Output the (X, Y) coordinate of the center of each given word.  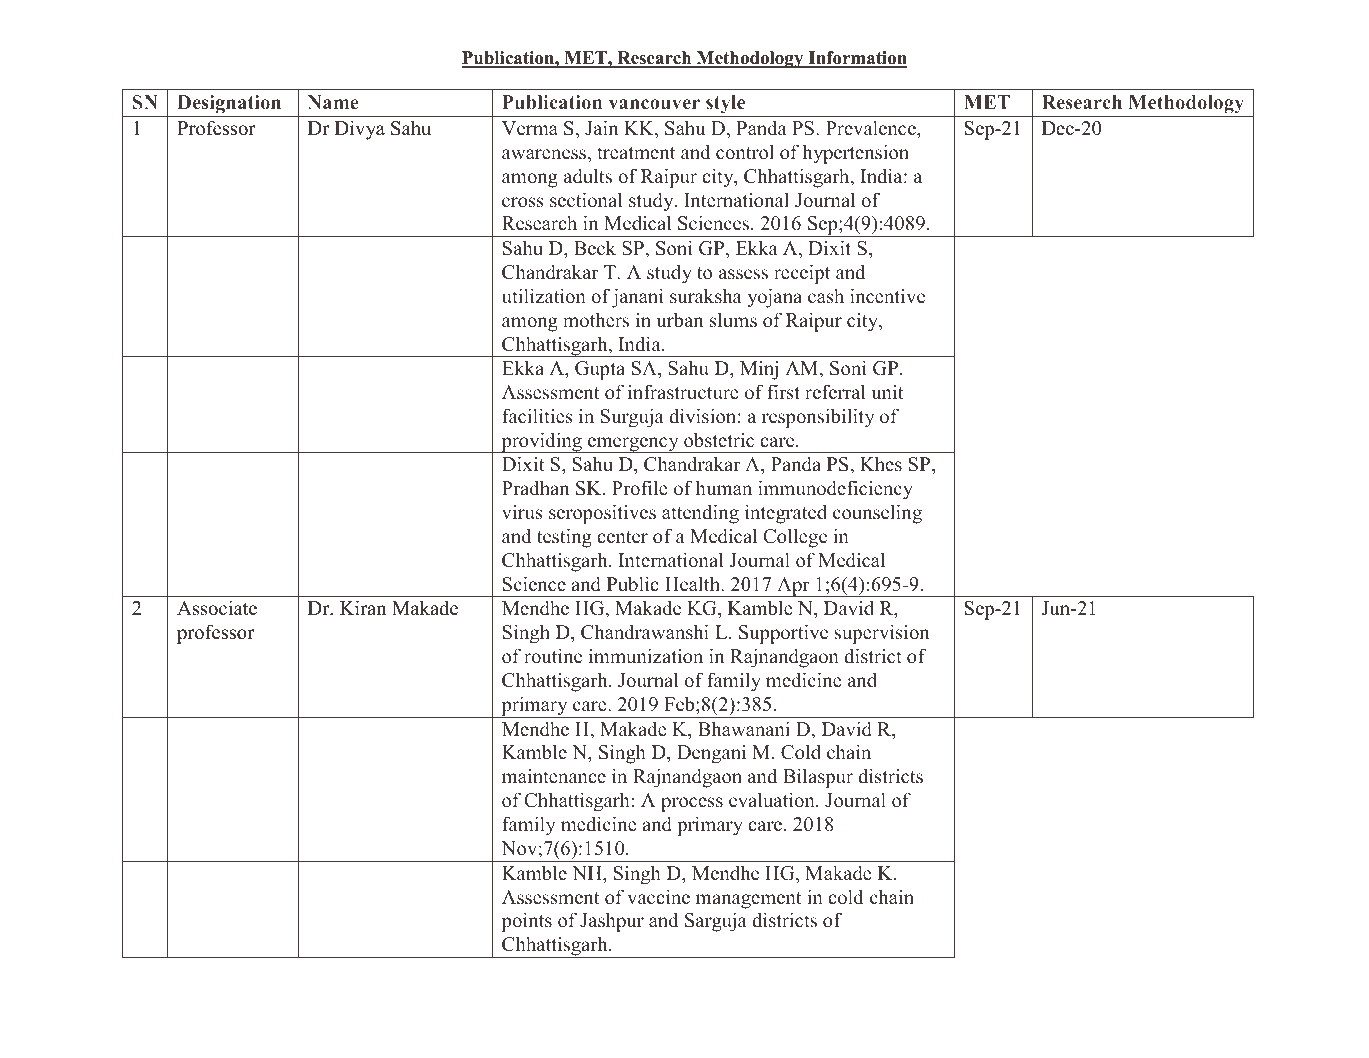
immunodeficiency (835, 490)
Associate (217, 608)
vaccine (658, 897)
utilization (544, 296)
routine (553, 656)
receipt (802, 274)
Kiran (363, 607)
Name (333, 102)
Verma (530, 128)
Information (856, 59)
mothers (596, 320)
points (526, 922)
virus (522, 512)
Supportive (783, 634)
